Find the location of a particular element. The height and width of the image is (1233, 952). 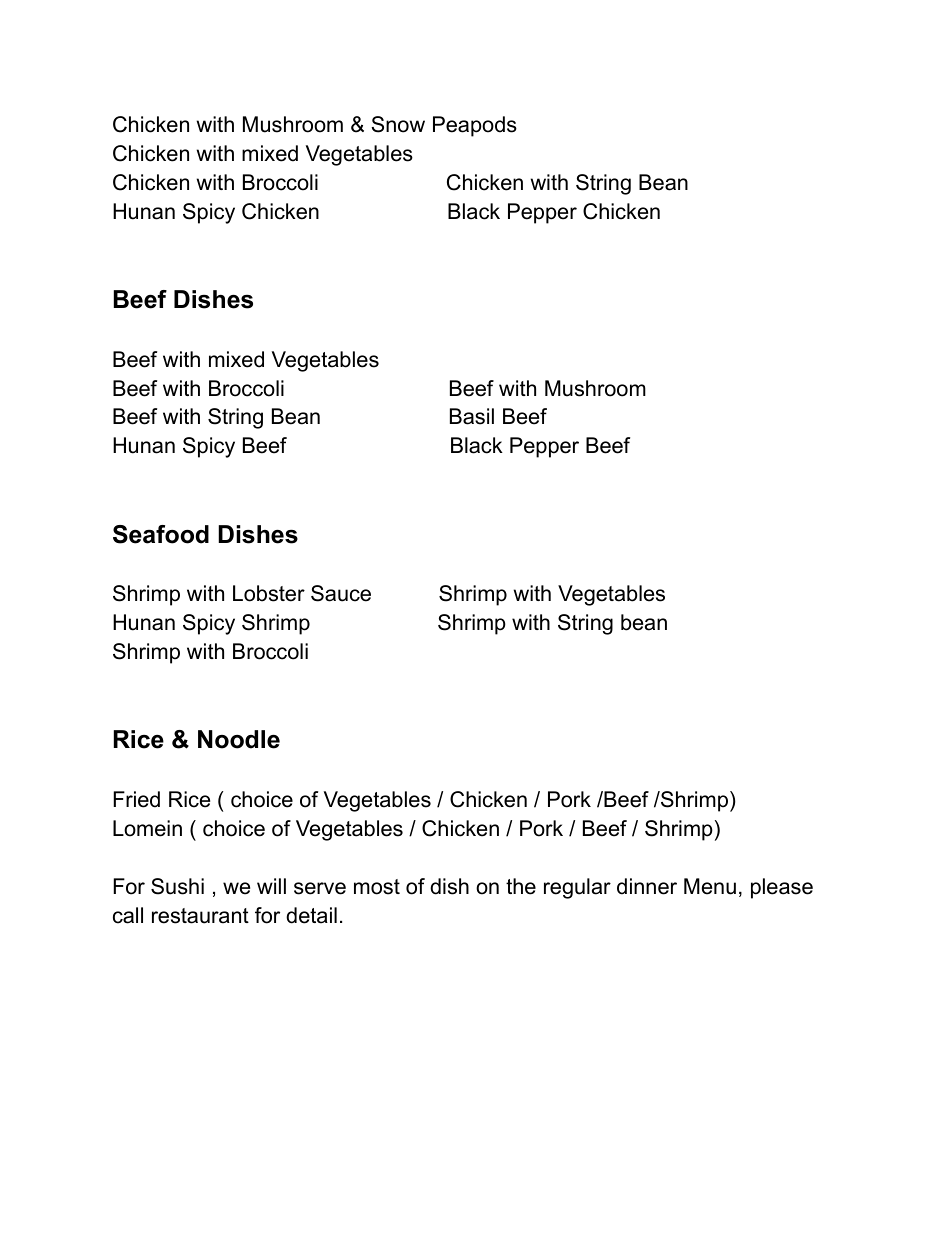

Snow is located at coordinates (398, 124).
